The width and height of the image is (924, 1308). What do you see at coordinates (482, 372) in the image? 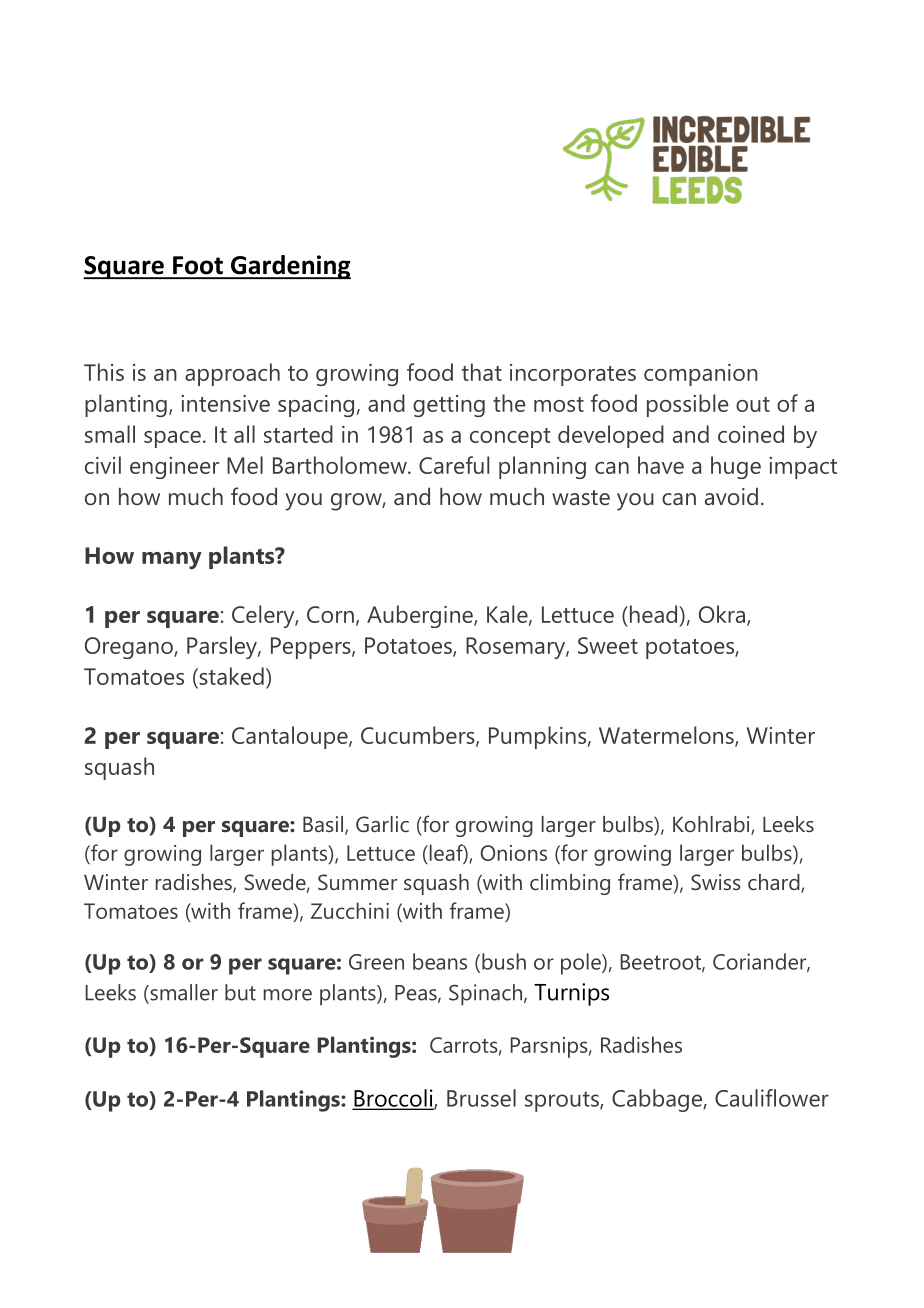
I see `that` at bounding box center [482, 372].
